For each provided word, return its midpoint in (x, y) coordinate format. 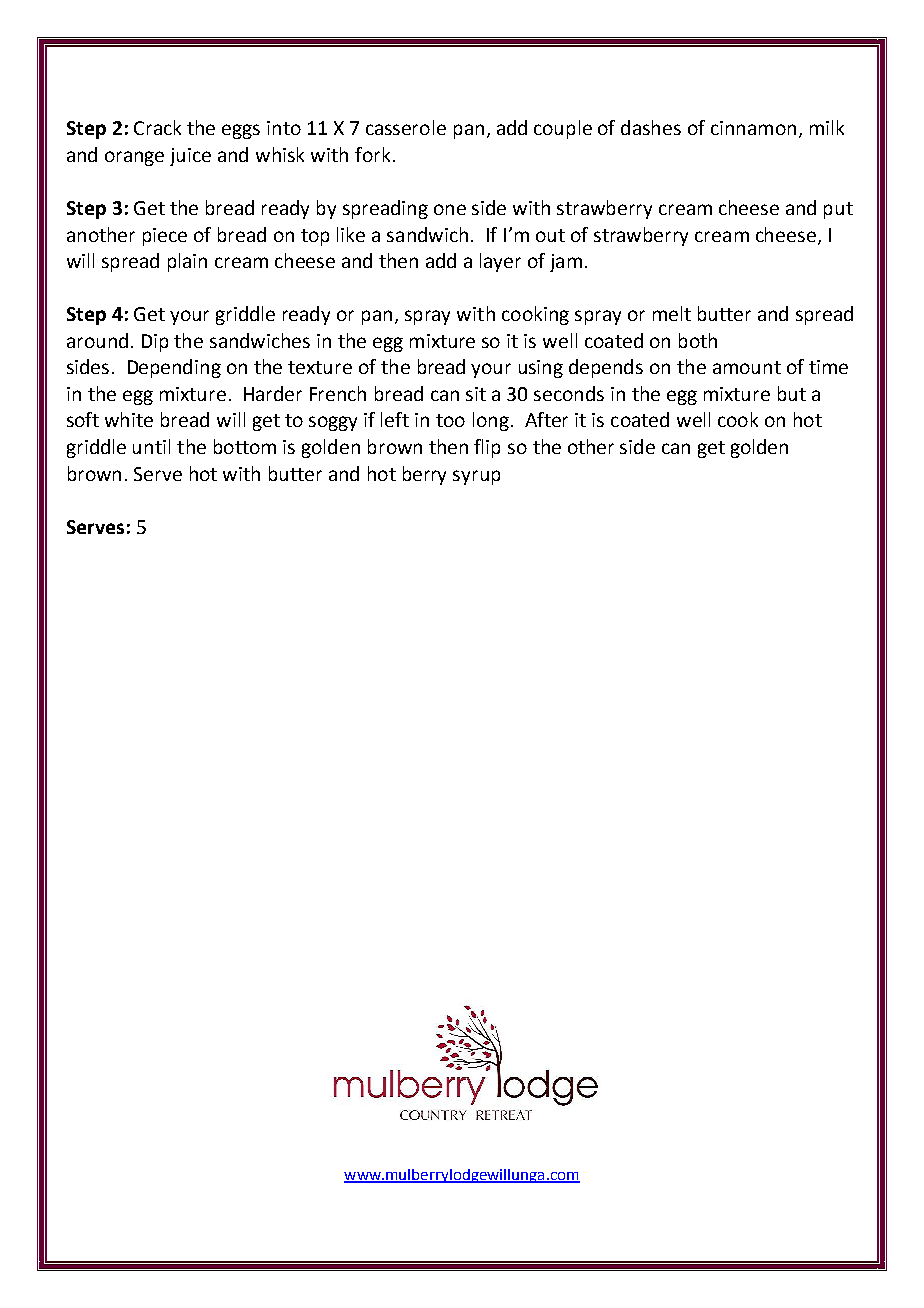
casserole (406, 127)
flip (487, 448)
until (151, 446)
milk (827, 127)
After (546, 419)
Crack (157, 127)
